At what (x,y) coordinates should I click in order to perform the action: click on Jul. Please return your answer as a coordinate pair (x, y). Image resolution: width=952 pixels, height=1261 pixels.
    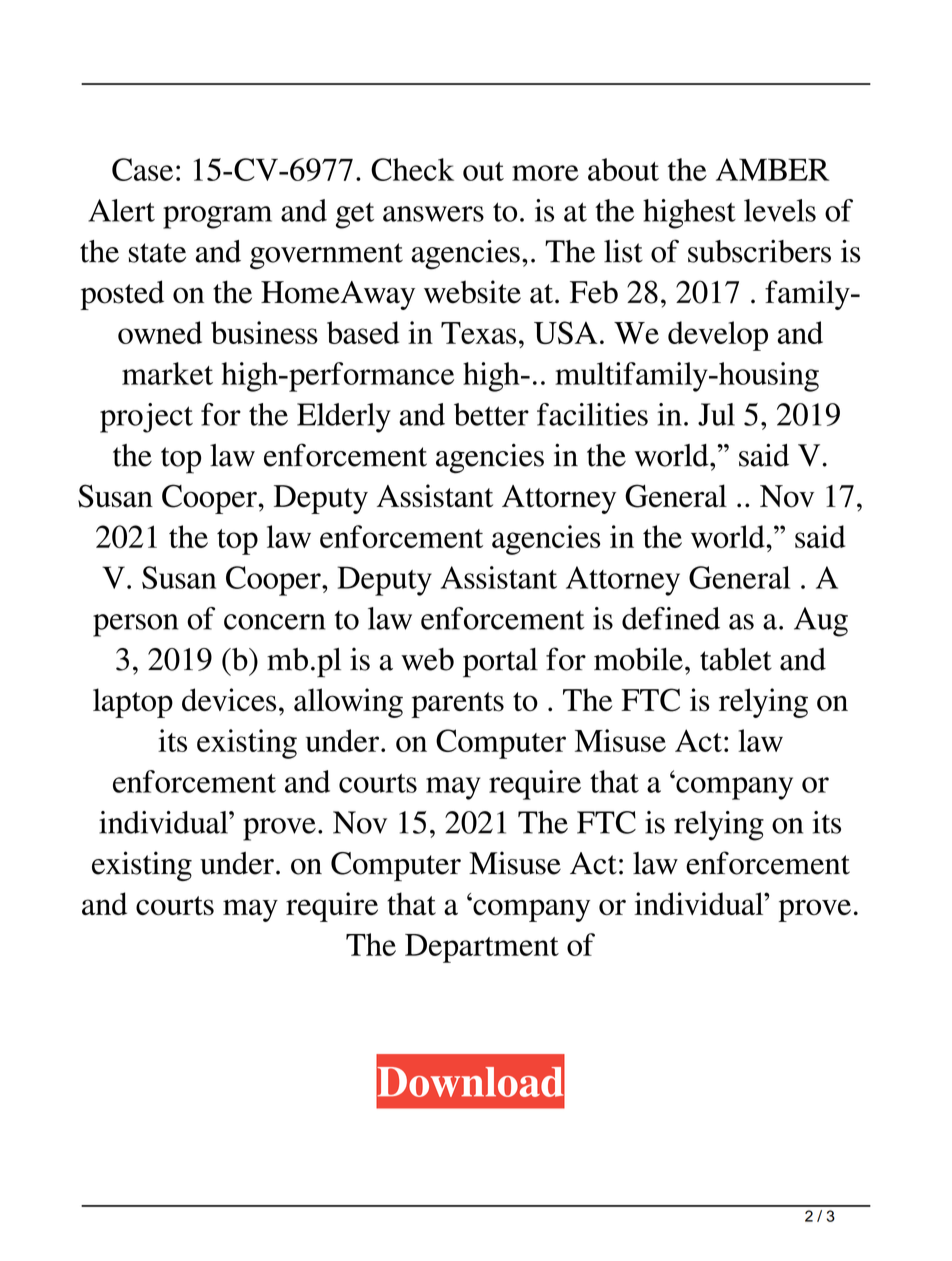
    Looking at the image, I should click on (716, 414).
